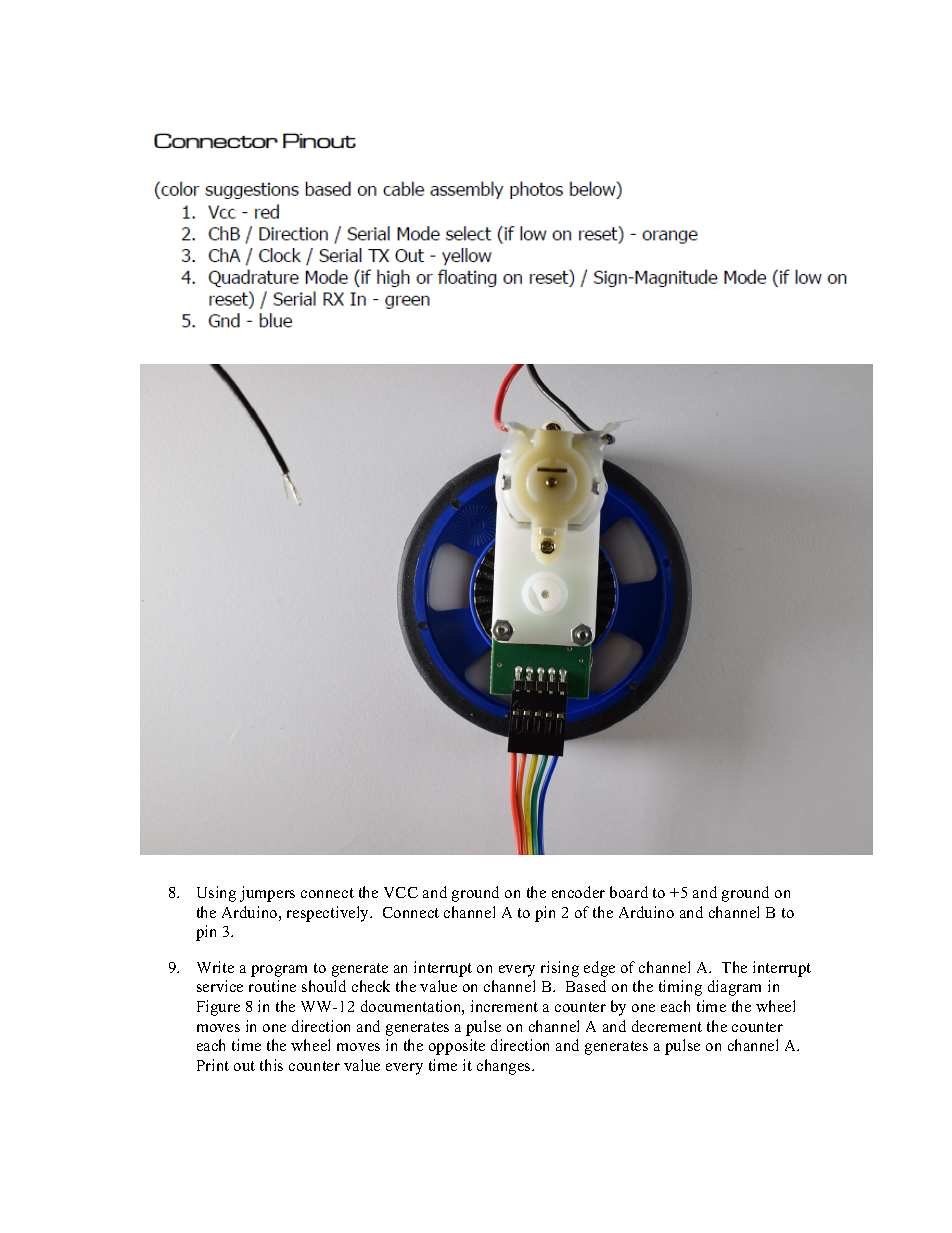  Describe the element at coordinates (267, 894) in the image. I see `jumpers` at that location.
